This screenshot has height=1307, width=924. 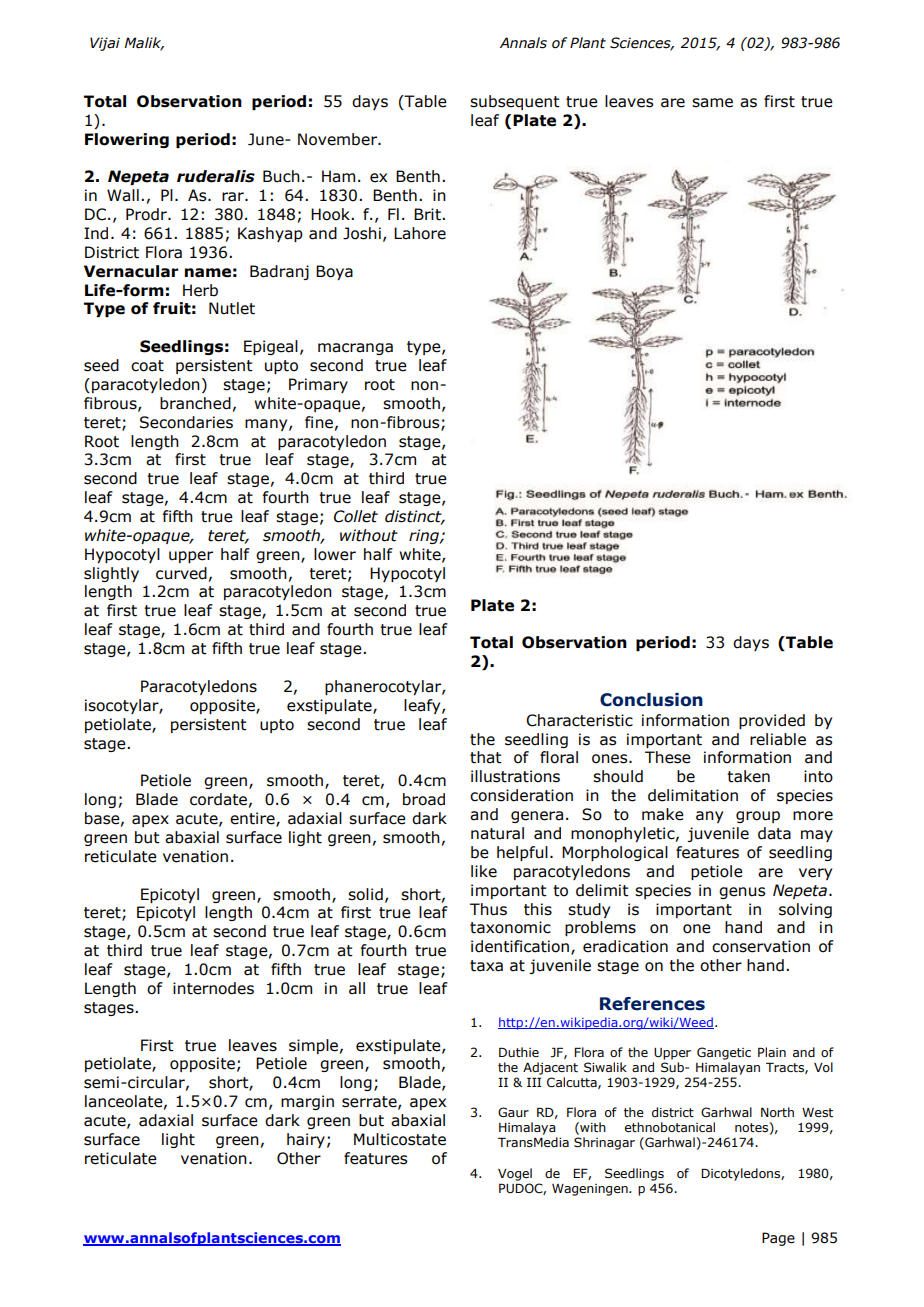 I want to click on genus, so click(x=742, y=893).
